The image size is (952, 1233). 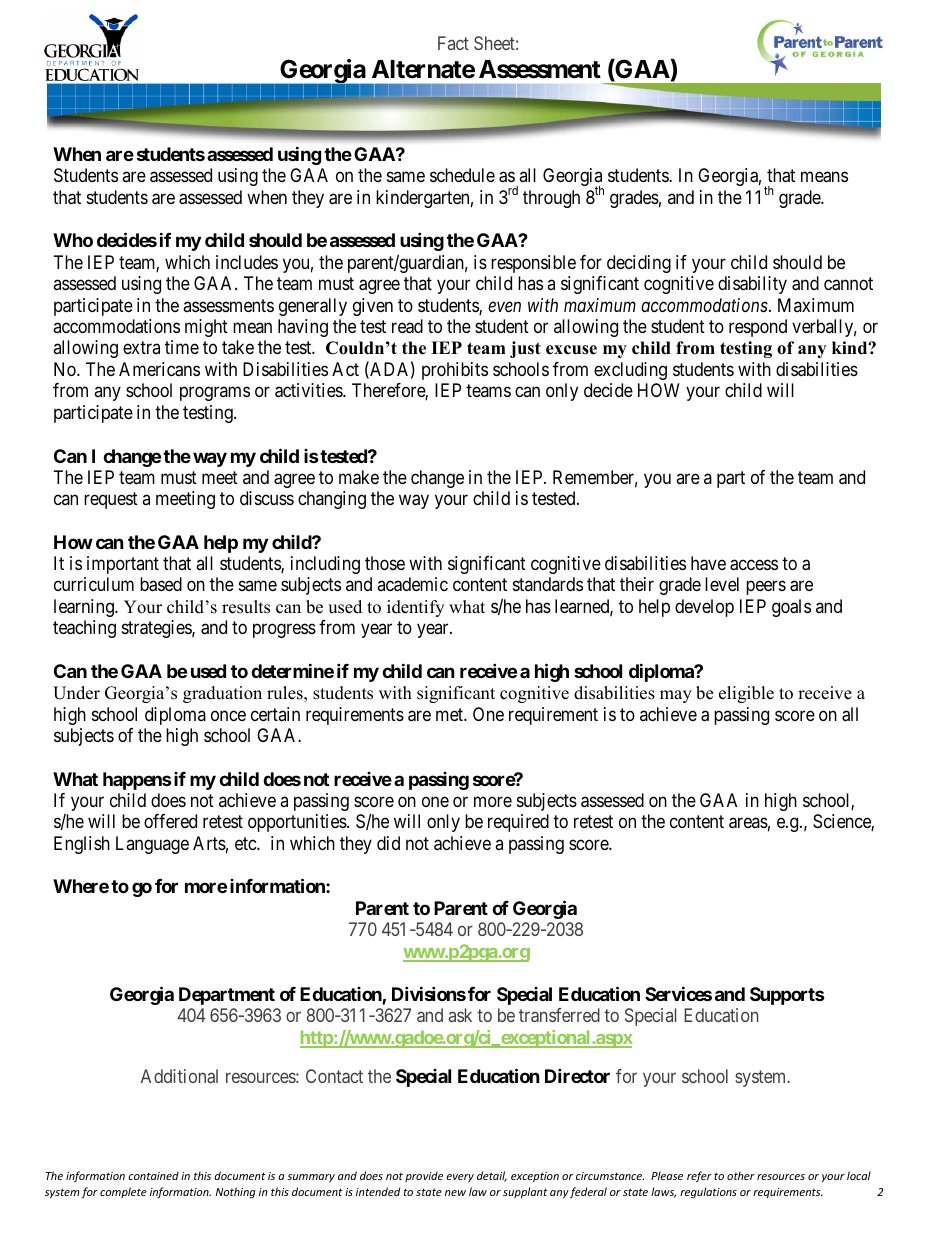 What do you see at coordinates (153, 1175) in the screenshot?
I see `contained` at bounding box center [153, 1175].
